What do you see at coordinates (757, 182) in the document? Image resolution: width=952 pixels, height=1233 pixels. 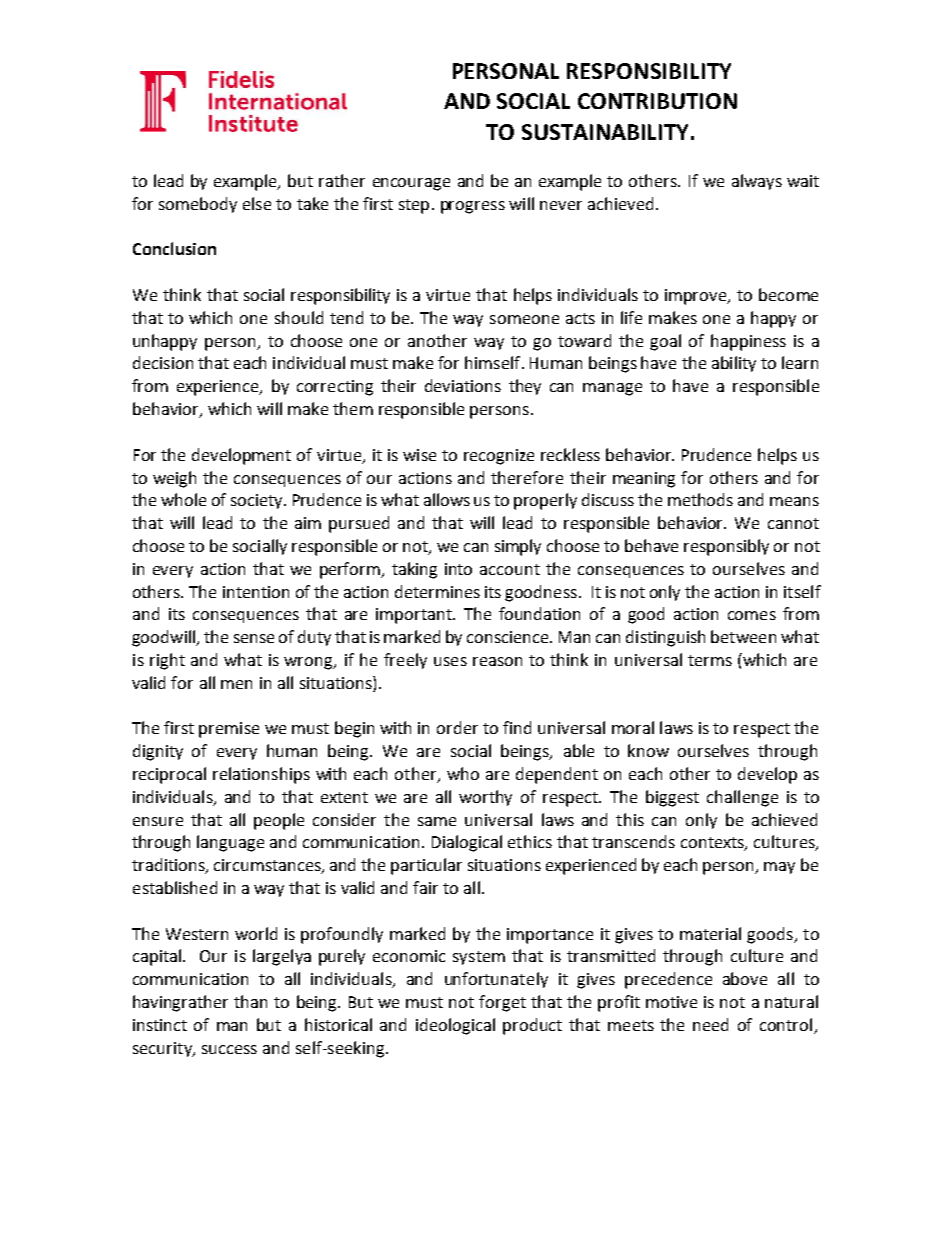 I see `always` at bounding box center [757, 182].
